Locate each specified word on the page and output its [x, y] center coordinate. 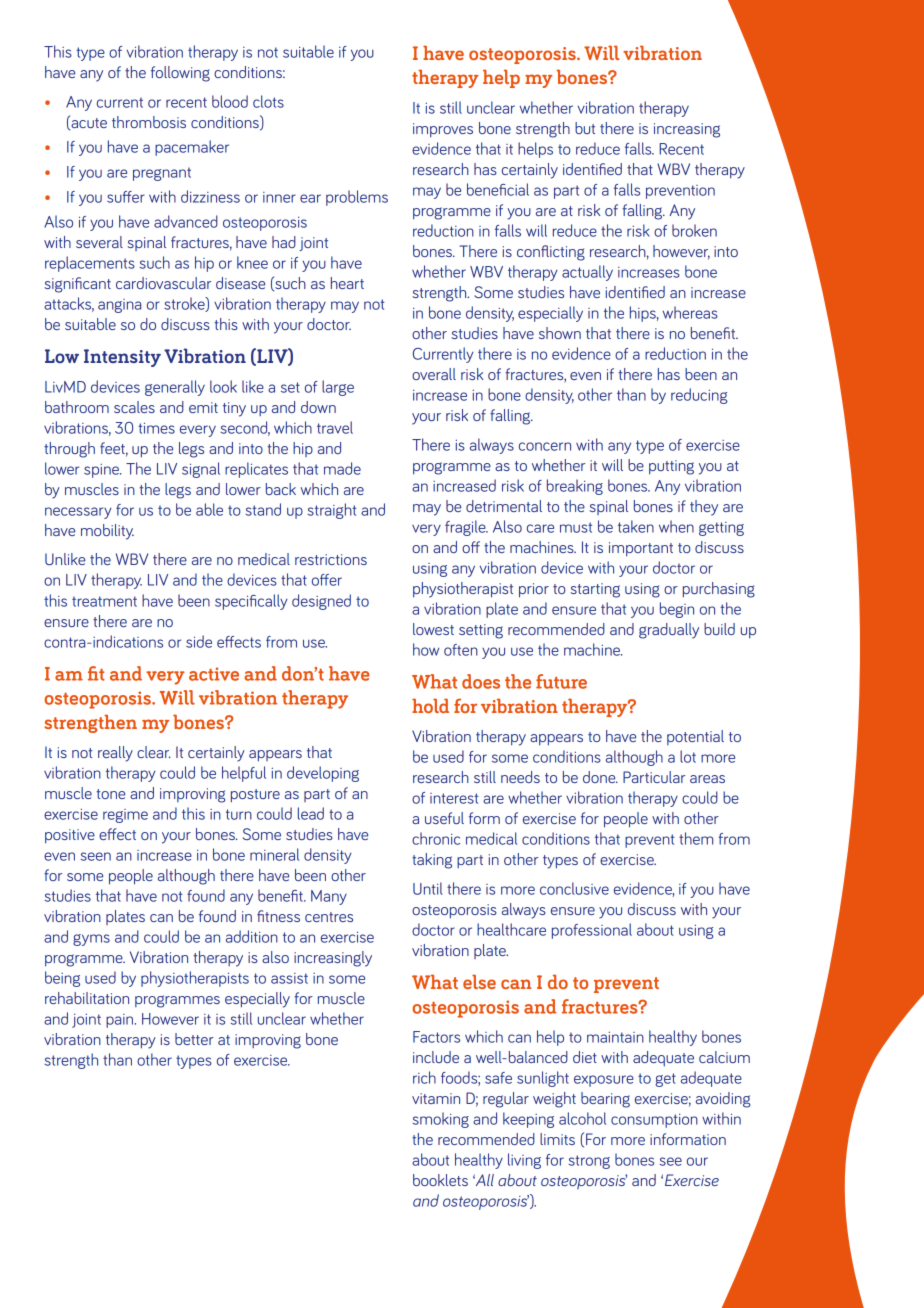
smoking [441, 1120]
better [194, 1039]
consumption [654, 1121]
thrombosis [149, 122]
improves [443, 130]
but [585, 128]
